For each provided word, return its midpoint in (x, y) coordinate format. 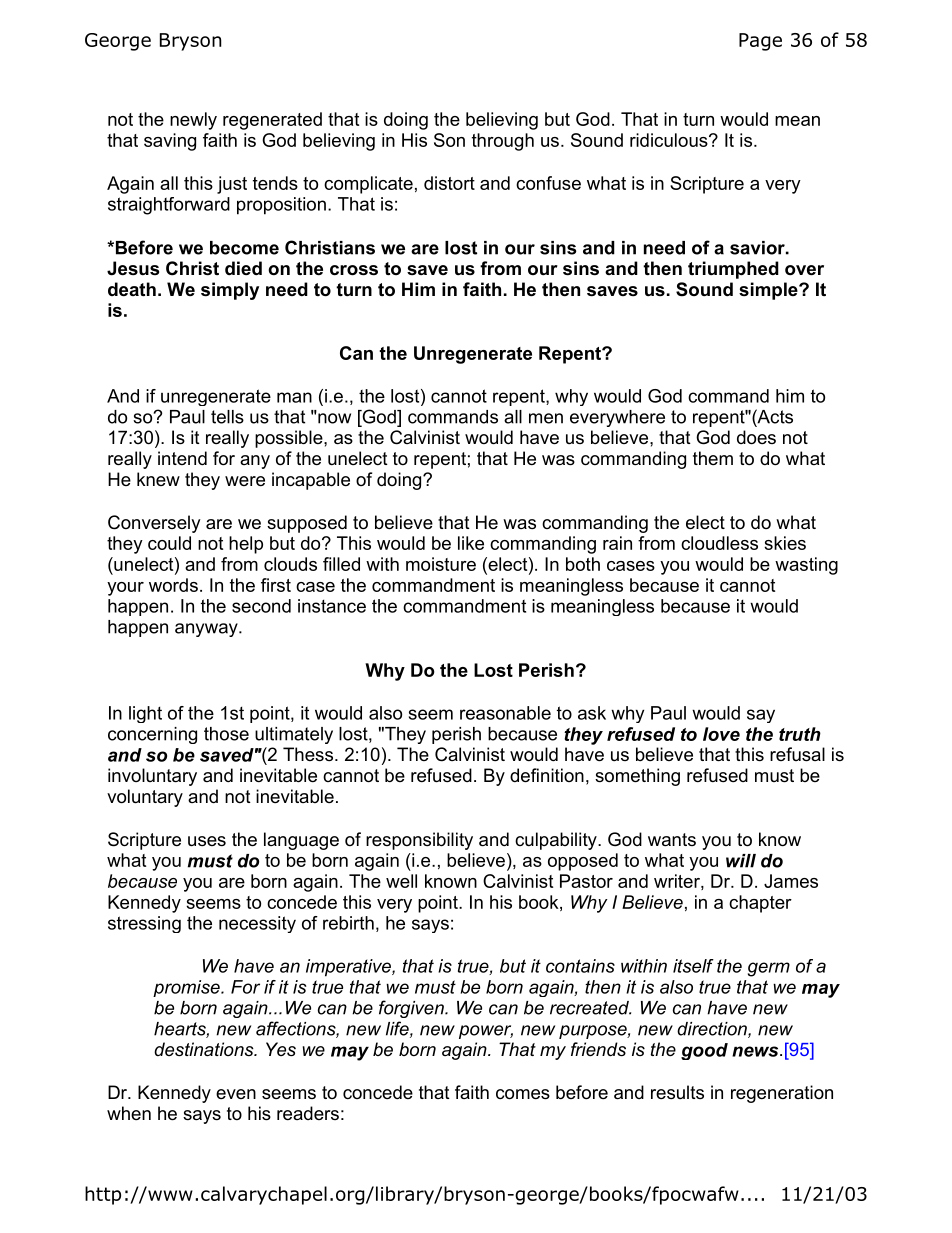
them (713, 458)
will (741, 861)
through (503, 142)
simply (230, 291)
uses (207, 841)
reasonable (505, 713)
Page (760, 42)
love (721, 734)
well (401, 881)
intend (182, 458)
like (471, 543)
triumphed (733, 270)
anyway (207, 630)
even (236, 1094)
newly (193, 121)
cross (354, 270)
